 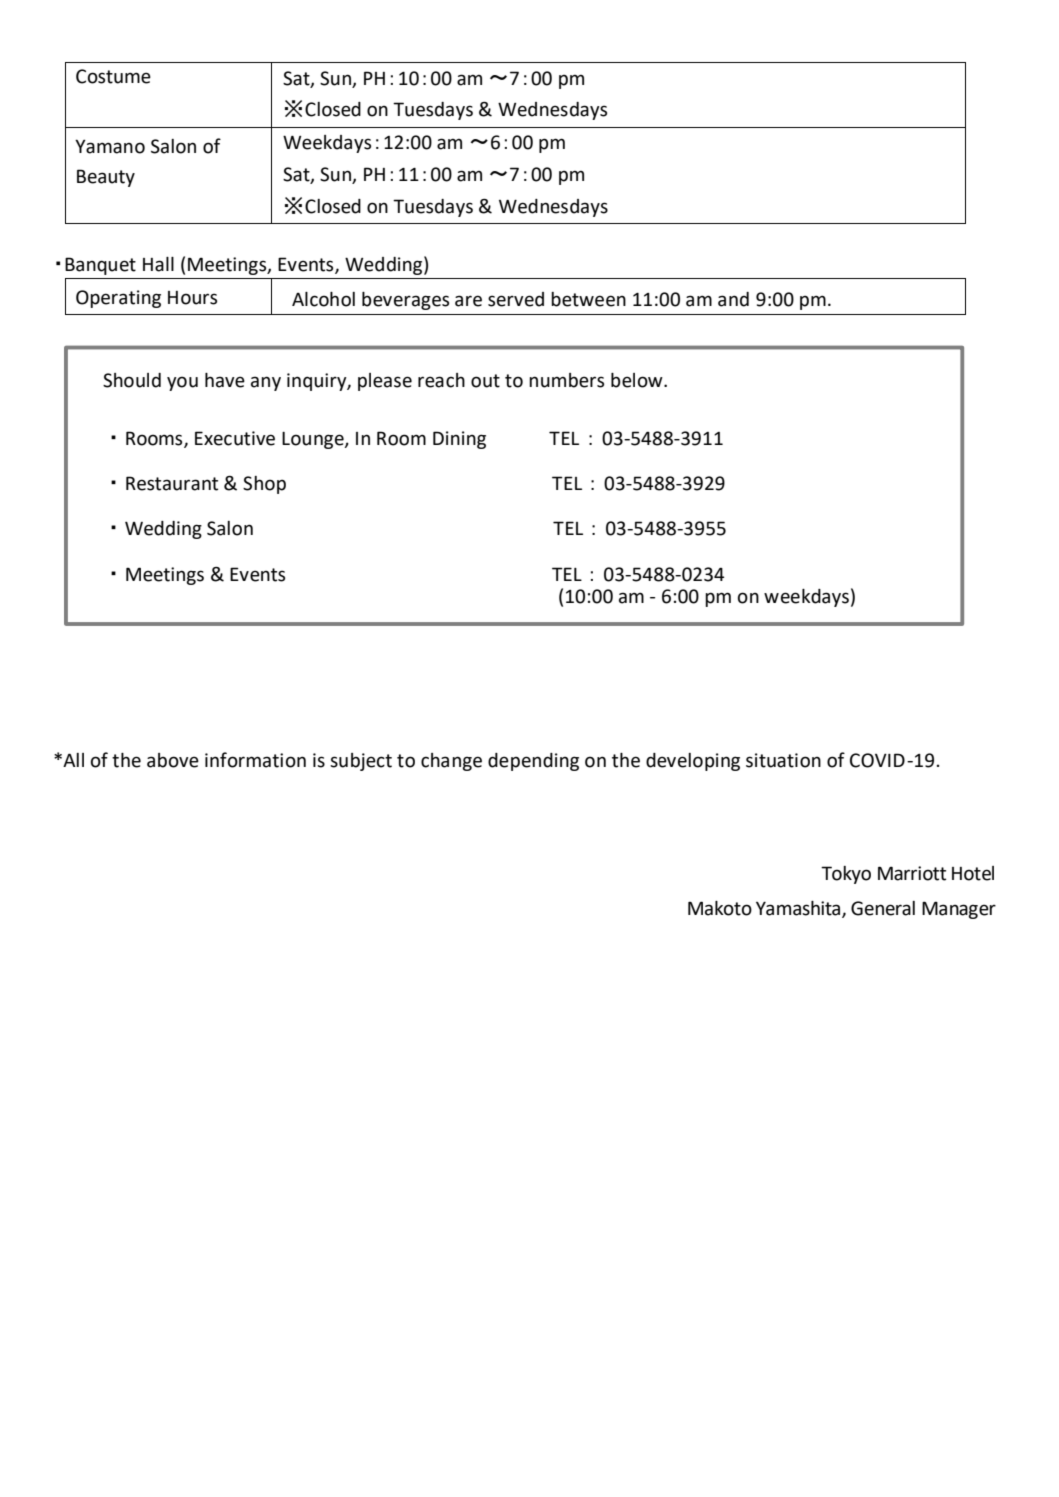 What do you see at coordinates (846, 875) in the screenshot?
I see `Tokyo` at bounding box center [846, 875].
